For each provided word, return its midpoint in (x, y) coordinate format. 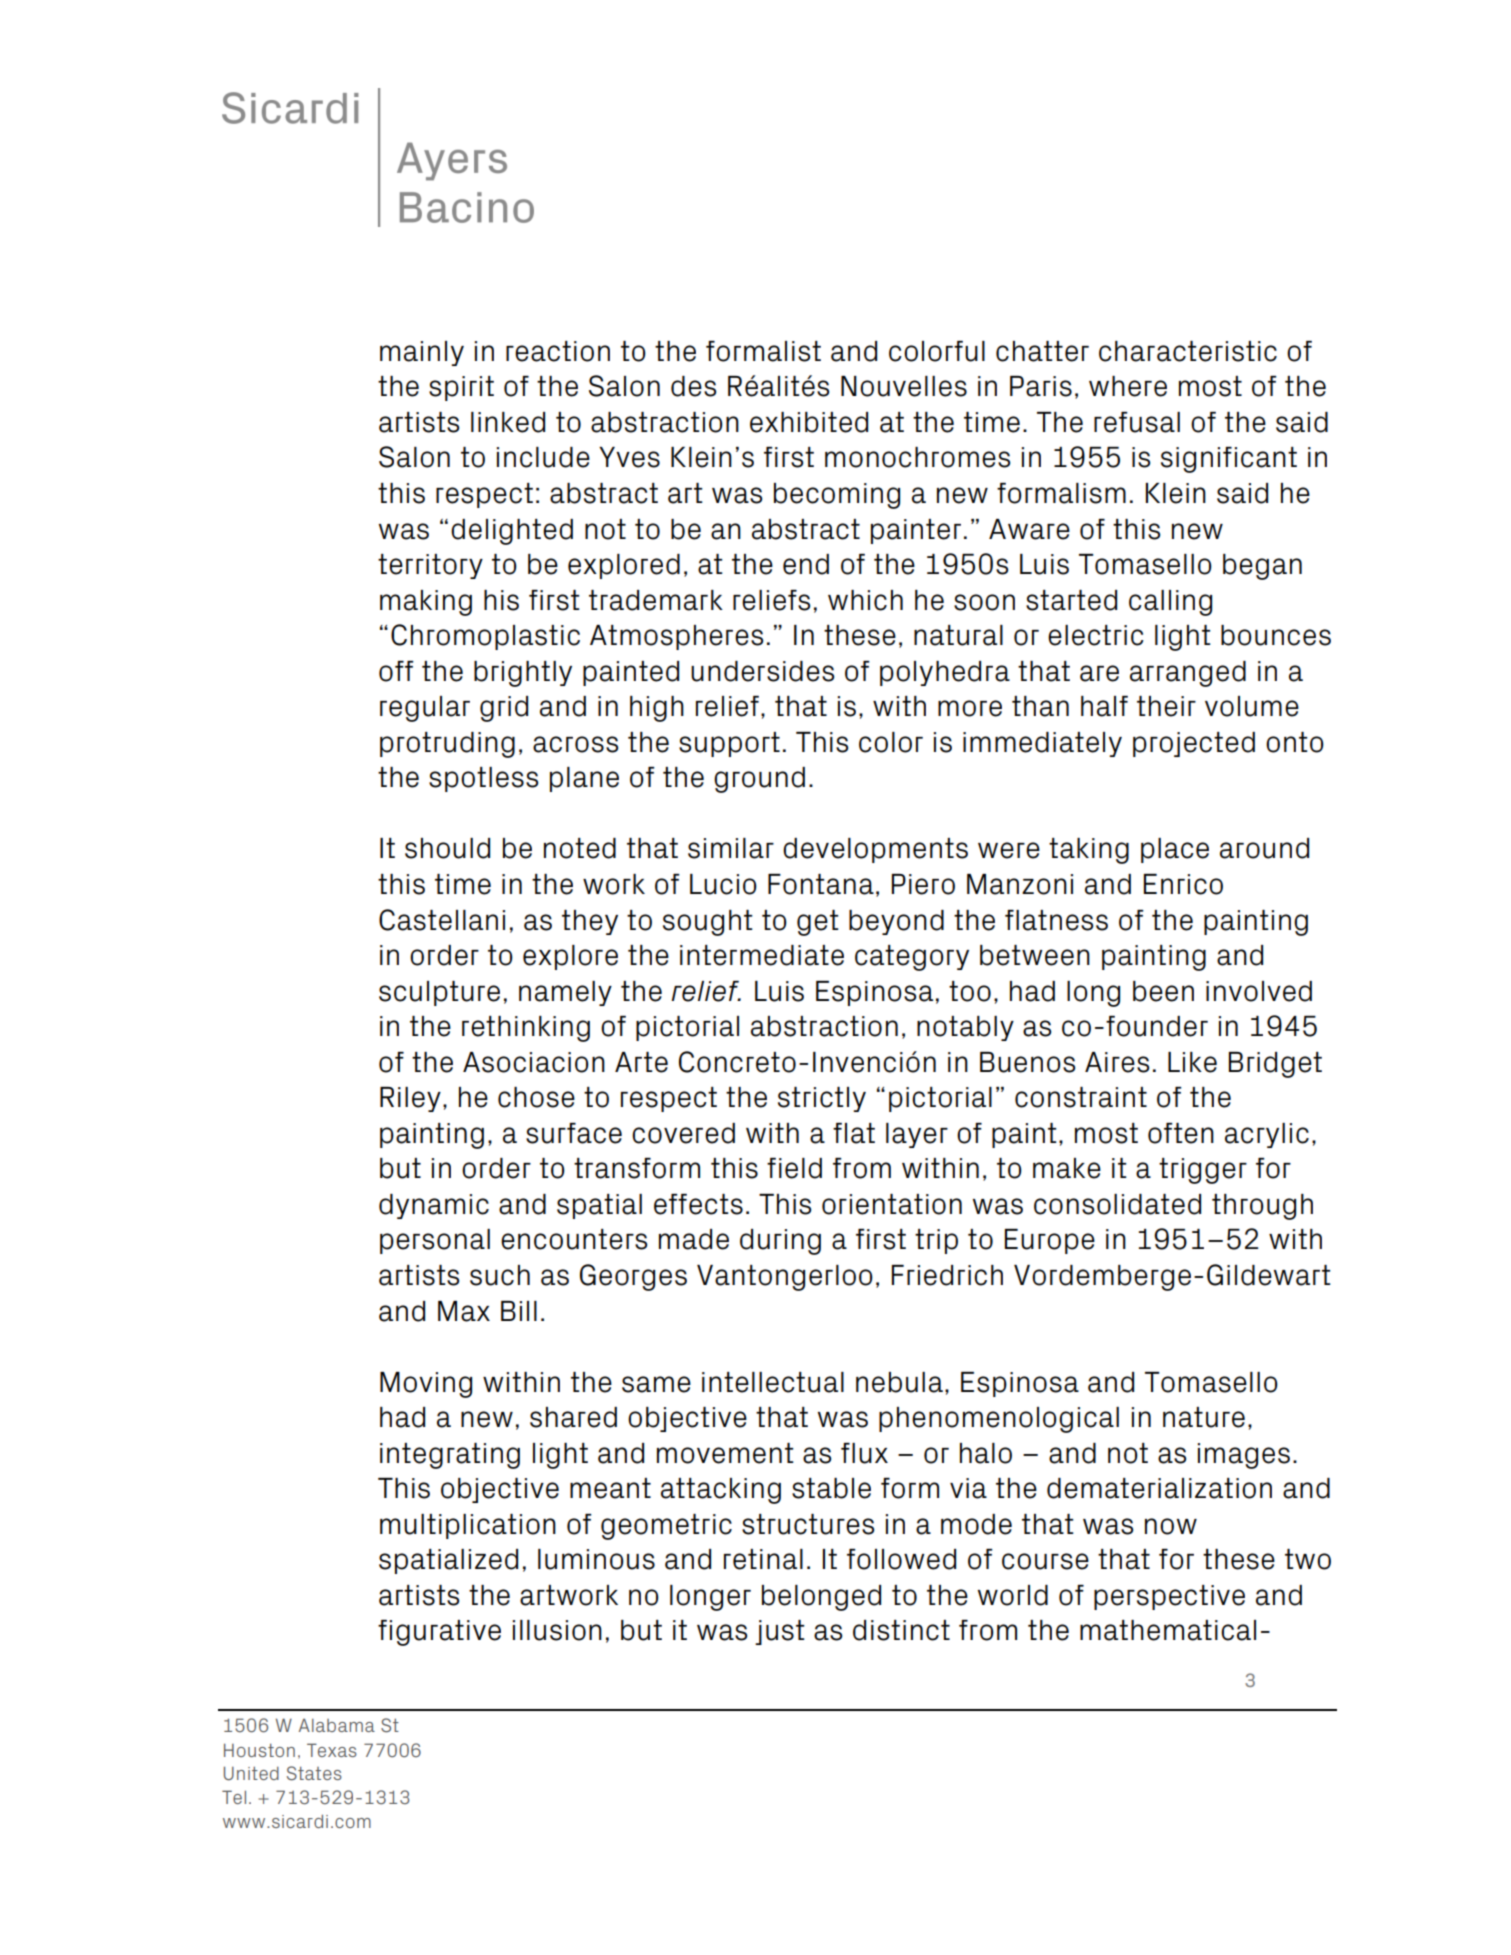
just (780, 1632)
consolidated (1117, 1204)
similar (731, 848)
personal (435, 1241)
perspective (1169, 1597)
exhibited (809, 422)
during (780, 1242)
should (447, 848)
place (1175, 850)
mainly (422, 353)
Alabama (337, 1725)
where (1128, 386)
